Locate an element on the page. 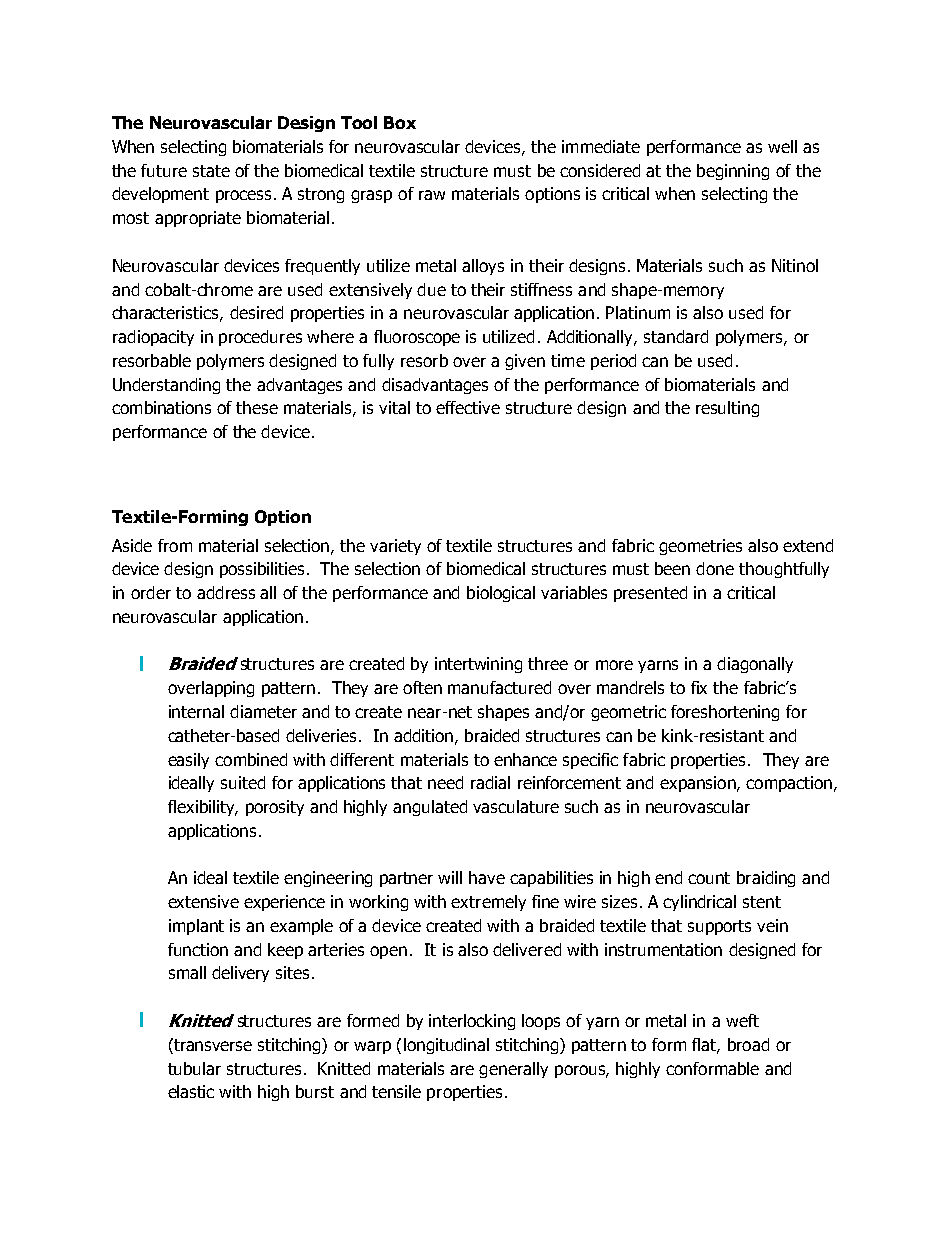  geometries is located at coordinates (700, 547).
